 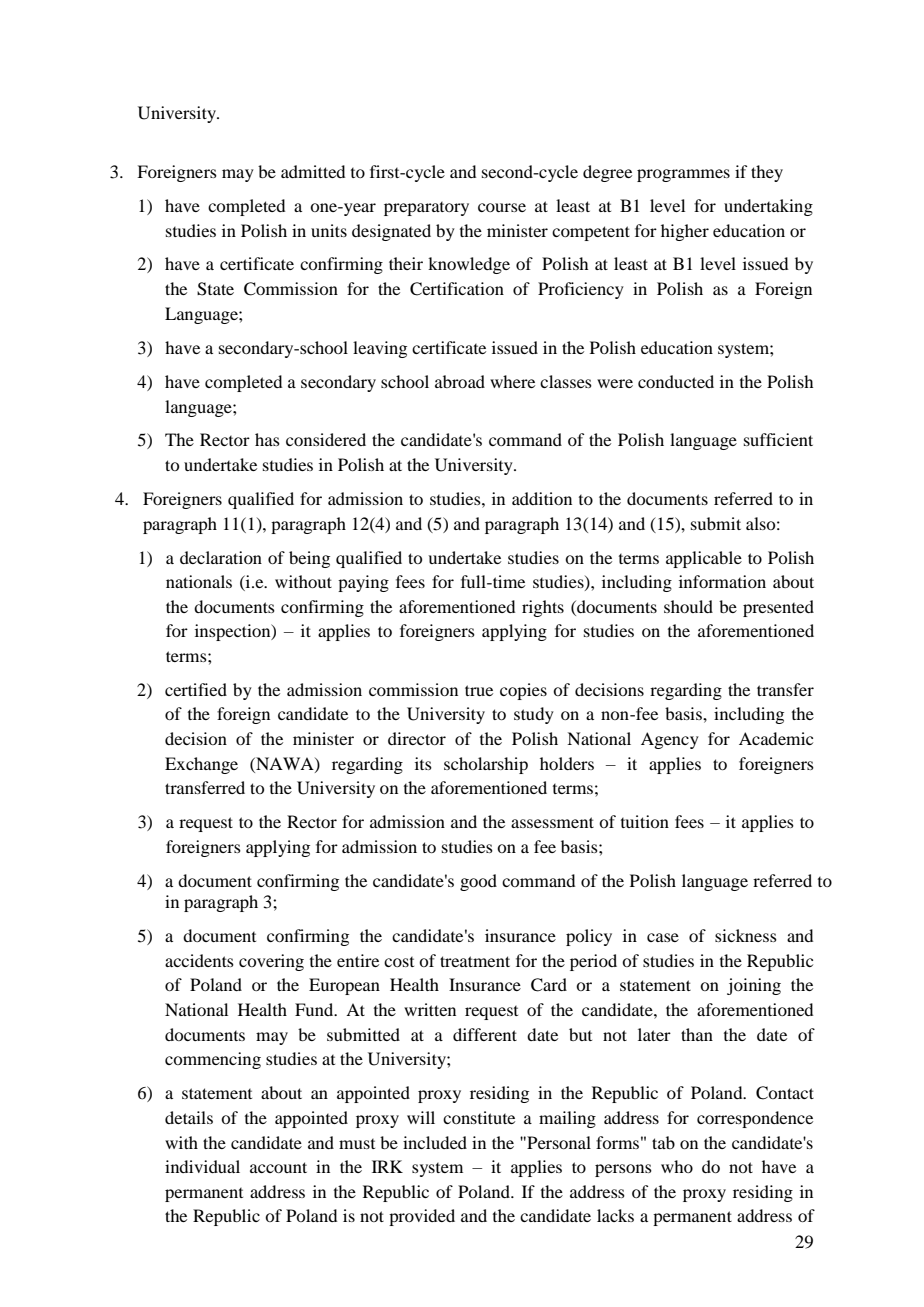 What do you see at coordinates (313, 171) in the screenshot?
I see `admitted` at bounding box center [313, 171].
